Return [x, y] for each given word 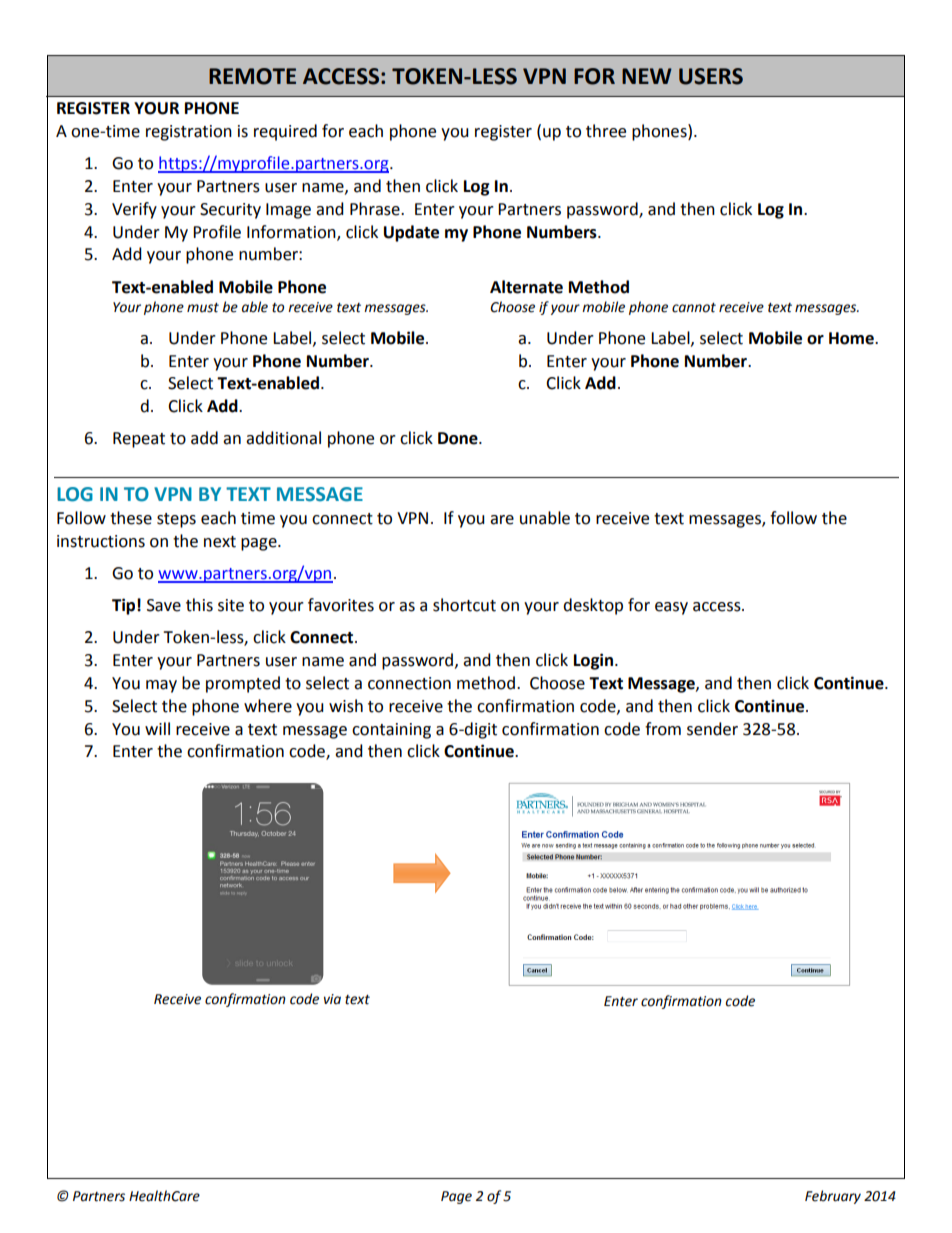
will [157, 728]
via [332, 999]
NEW [647, 76]
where [268, 706]
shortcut [464, 605]
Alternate [526, 287]
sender [712, 729]
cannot [694, 308]
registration [189, 133]
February [833, 1197]
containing [391, 731]
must [203, 308]
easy [671, 608]
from [663, 729]
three [606, 131]
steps [176, 520]
